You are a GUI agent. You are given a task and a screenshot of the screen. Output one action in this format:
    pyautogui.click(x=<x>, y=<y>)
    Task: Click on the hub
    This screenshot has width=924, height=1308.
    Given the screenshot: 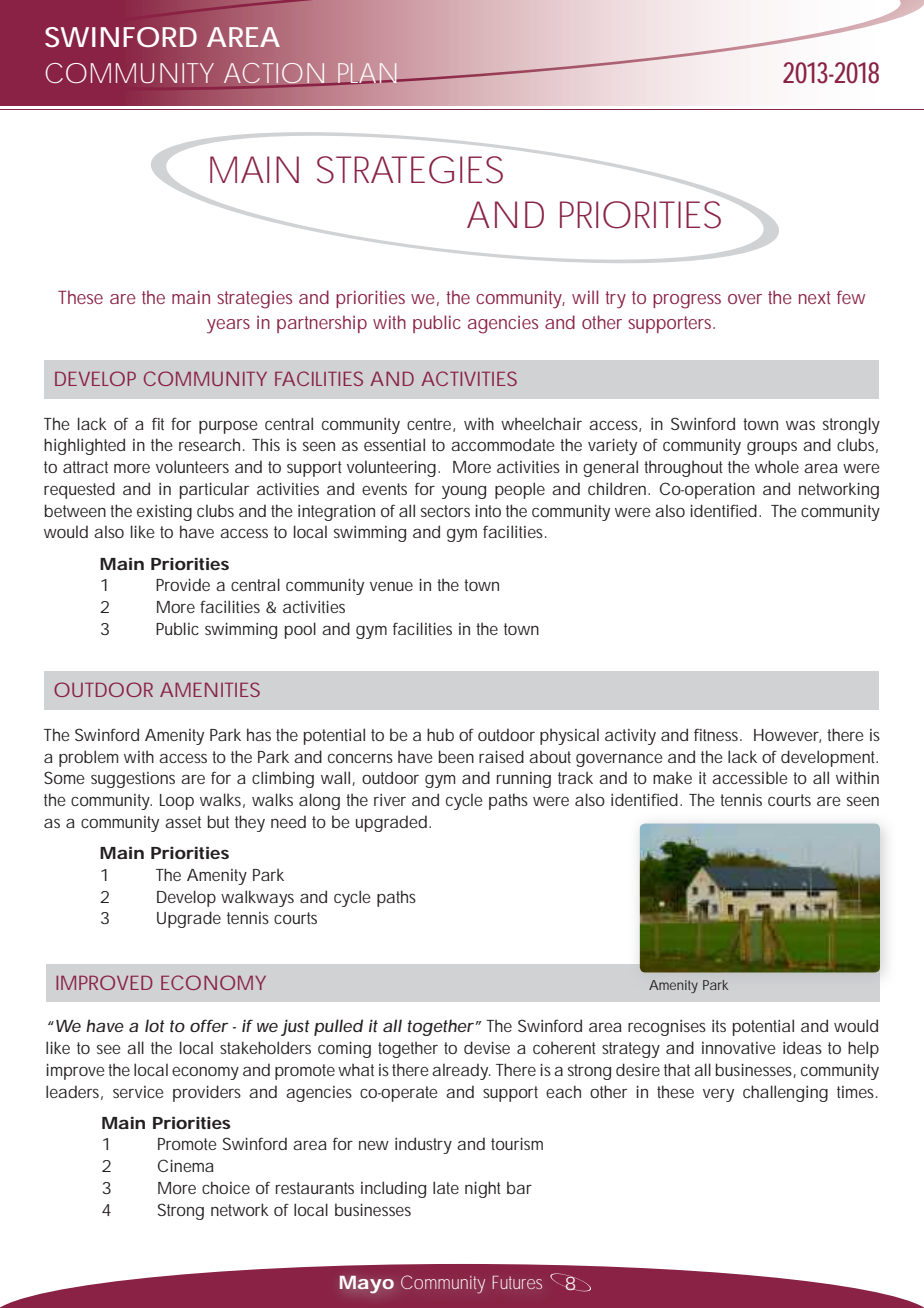 What is the action you would take?
    pyautogui.click(x=440, y=734)
